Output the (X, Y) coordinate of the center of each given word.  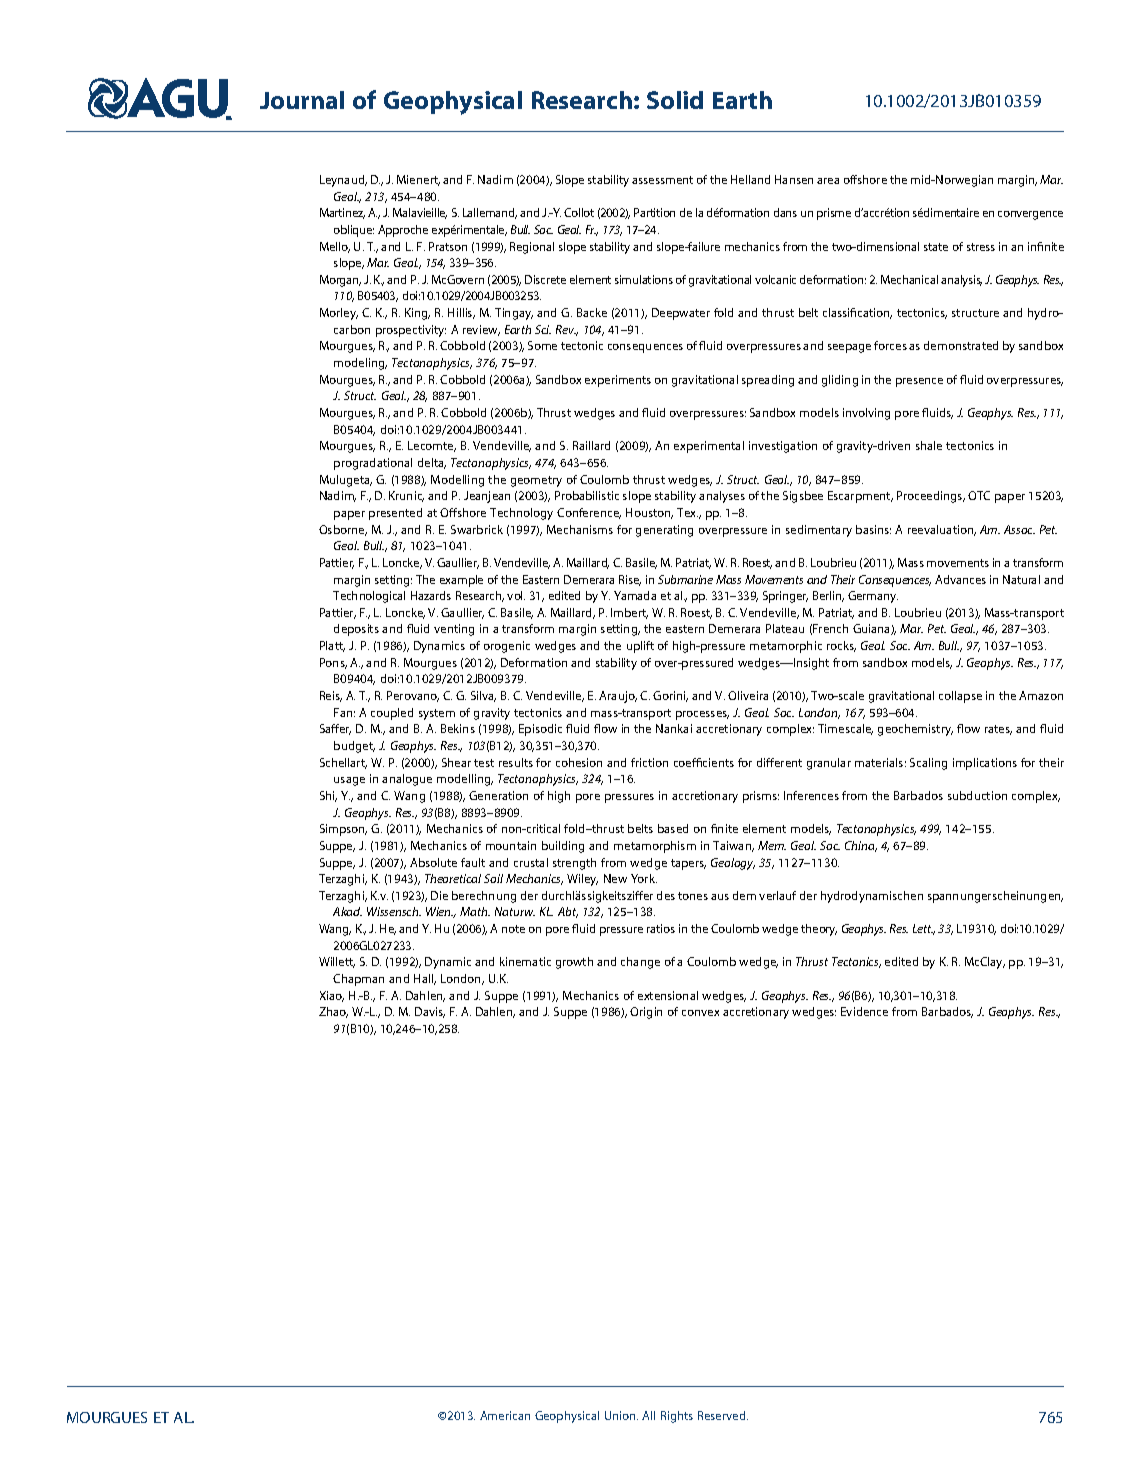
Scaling (928, 764)
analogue (407, 780)
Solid (675, 100)
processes (702, 715)
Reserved (723, 1415)
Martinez (342, 213)
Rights (677, 1417)
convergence (1030, 215)
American (505, 1415)
